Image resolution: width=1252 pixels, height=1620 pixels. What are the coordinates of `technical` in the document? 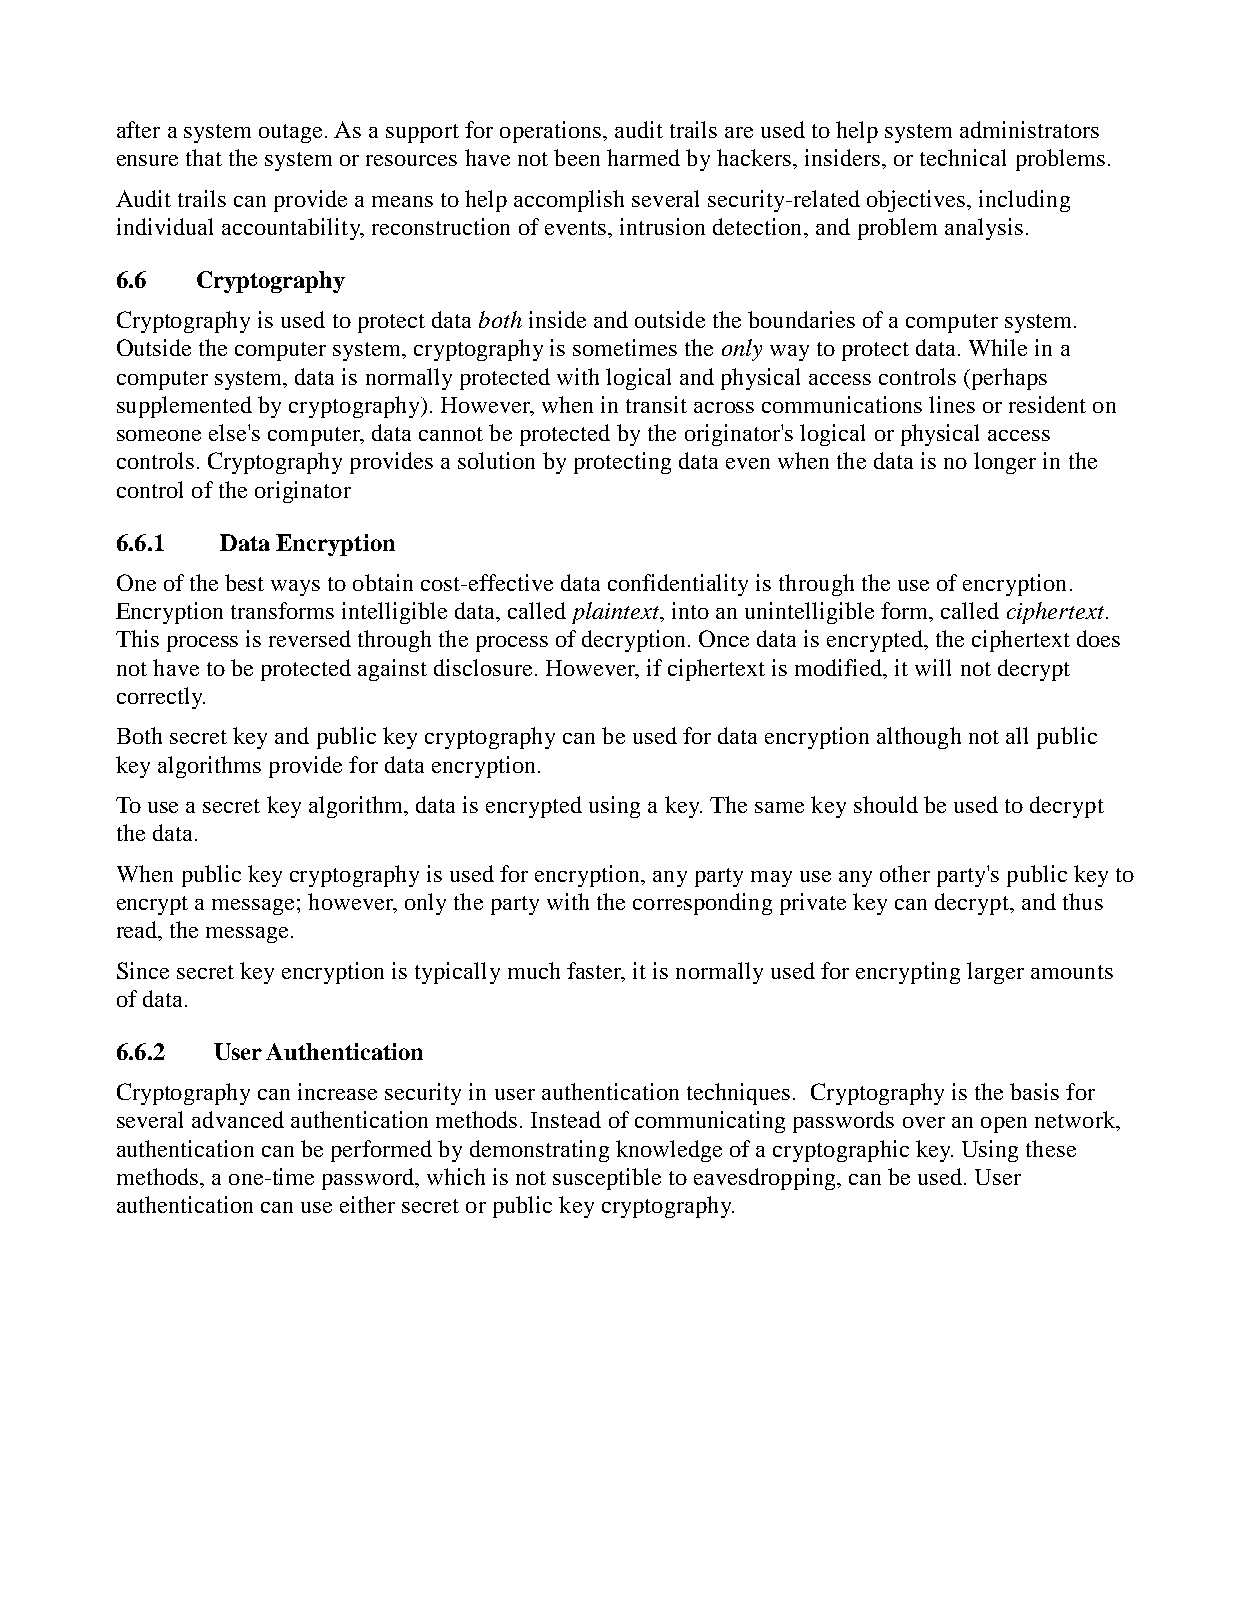 It's located at (963, 157).
